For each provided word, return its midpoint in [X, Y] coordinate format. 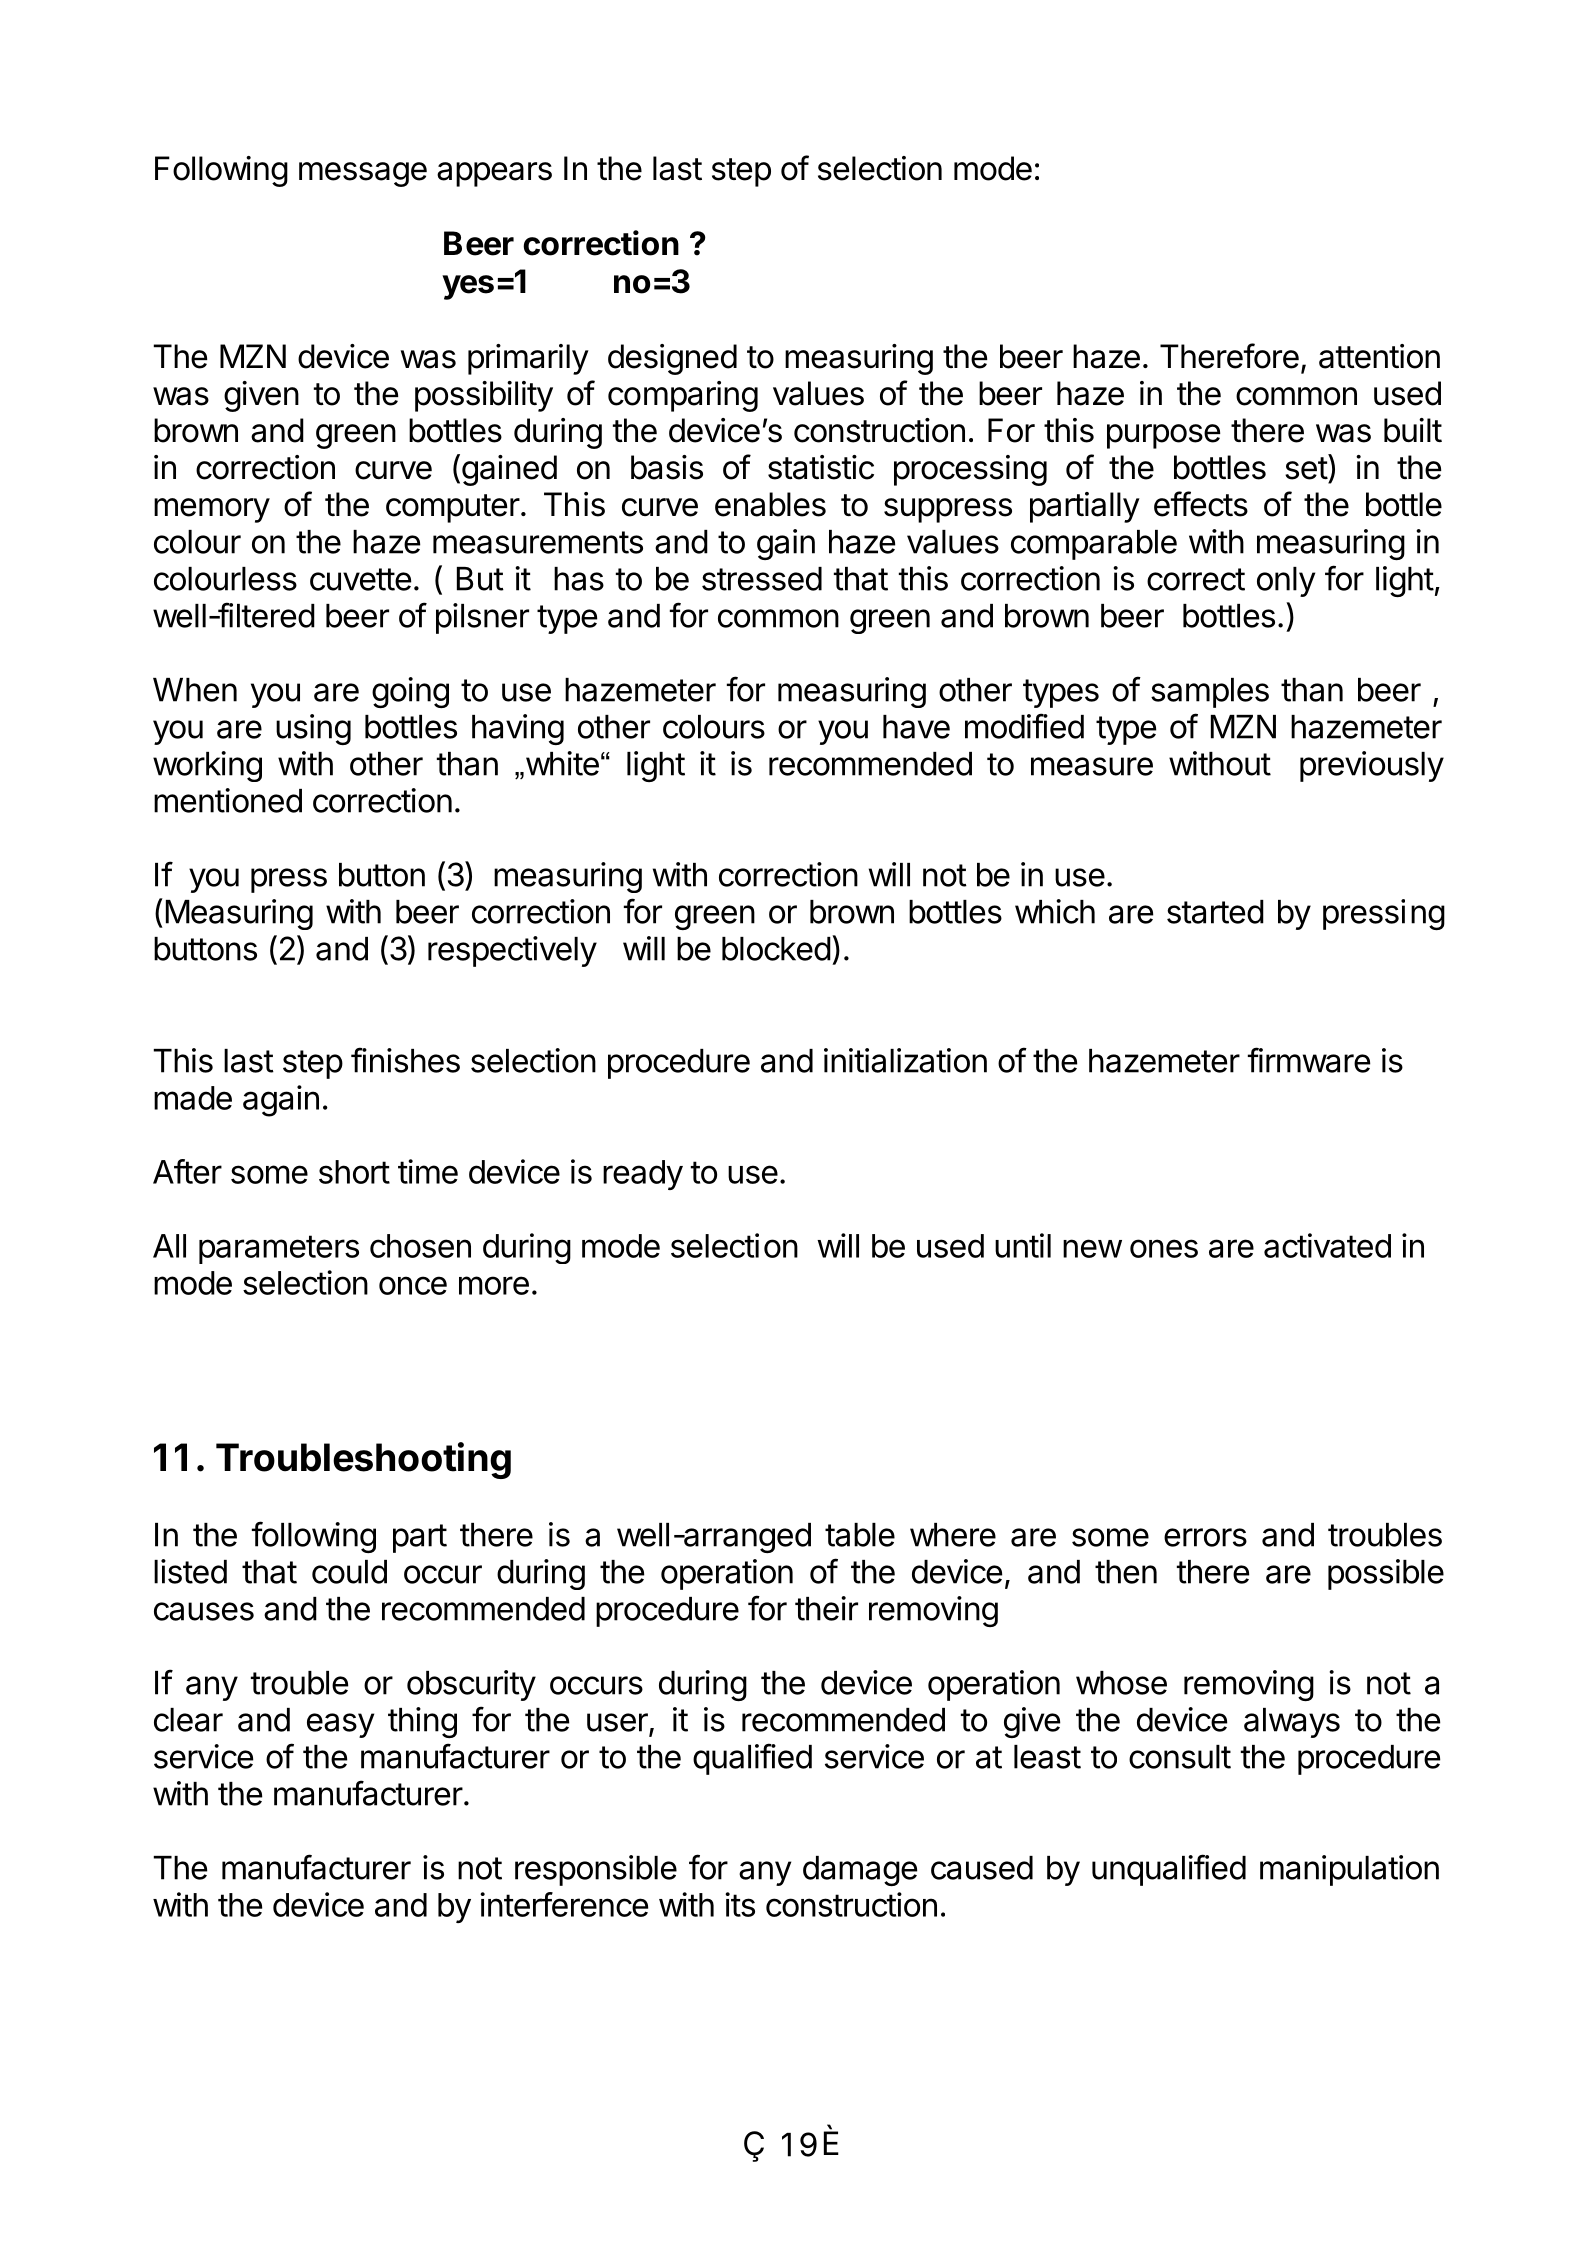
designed [672, 359]
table [860, 1535]
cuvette [360, 579]
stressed [762, 579]
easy [340, 1725]
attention [1379, 356]
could [349, 1572]
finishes [405, 1060]
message [363, 174]
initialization [905, 1060]
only [1286, 582]
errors [1205, 1537]
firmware [1309, 1060]
